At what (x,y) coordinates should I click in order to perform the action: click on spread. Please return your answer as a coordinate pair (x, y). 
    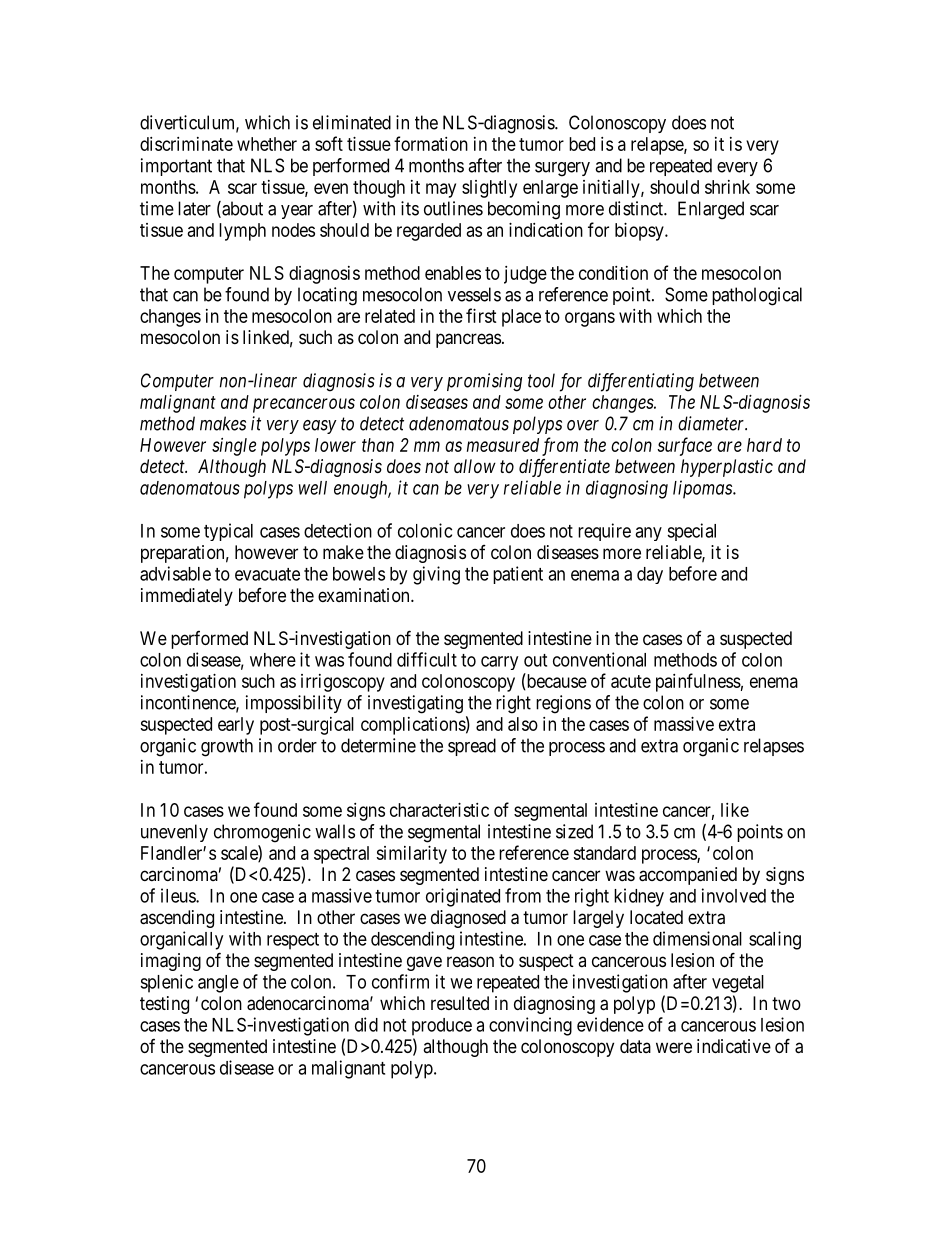
    Looking at the image, I should click on (472, 747).
